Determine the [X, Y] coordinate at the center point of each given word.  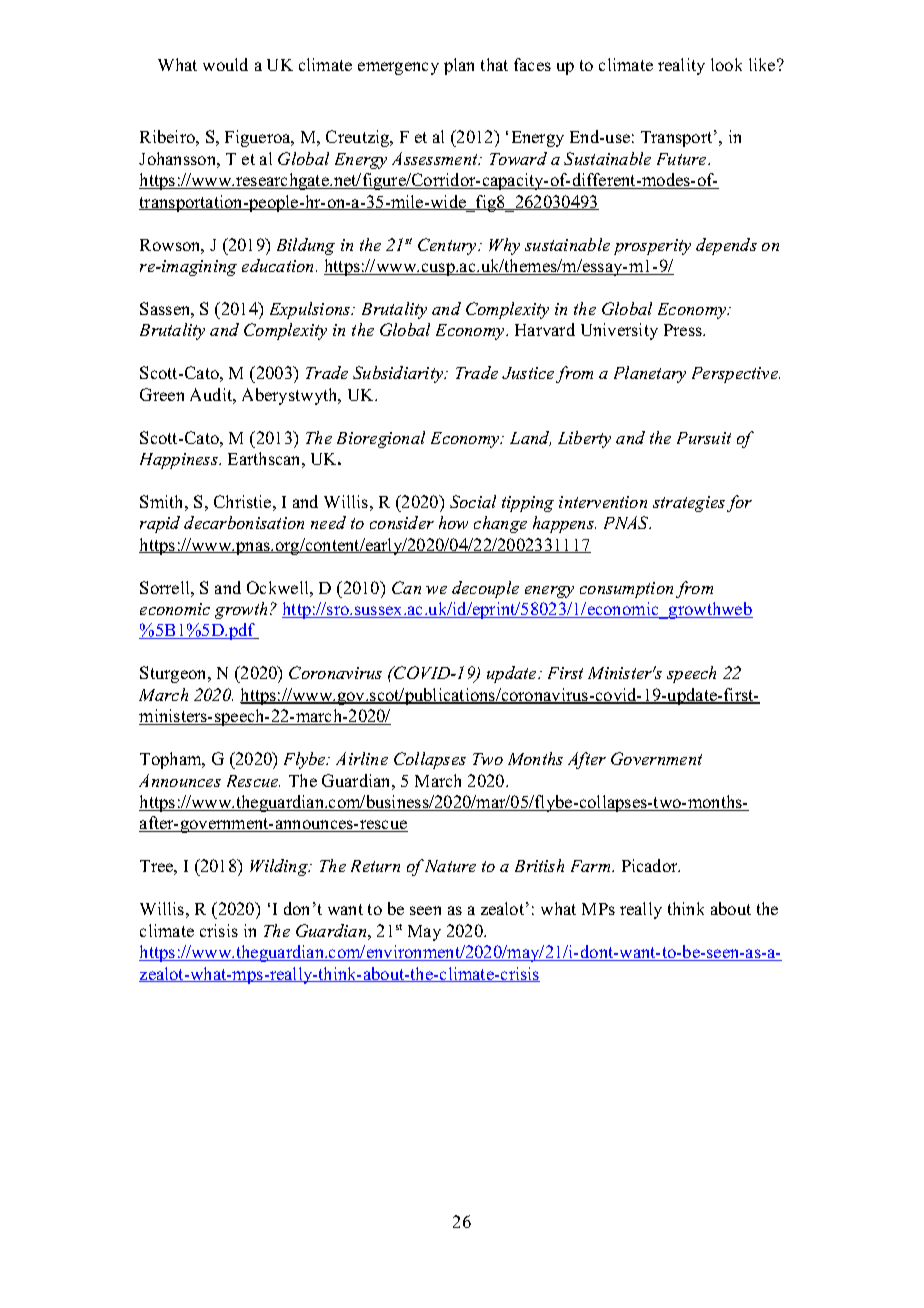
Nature [450, 866]
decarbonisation [244, 522]
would [225, 64]
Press [684, 330]
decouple [485, 589]
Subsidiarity [399, 374]
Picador [651, 865]
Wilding [280, 867]
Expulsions [311, 310]
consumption [626, 590]
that [494, 64]
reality [681, 66]
